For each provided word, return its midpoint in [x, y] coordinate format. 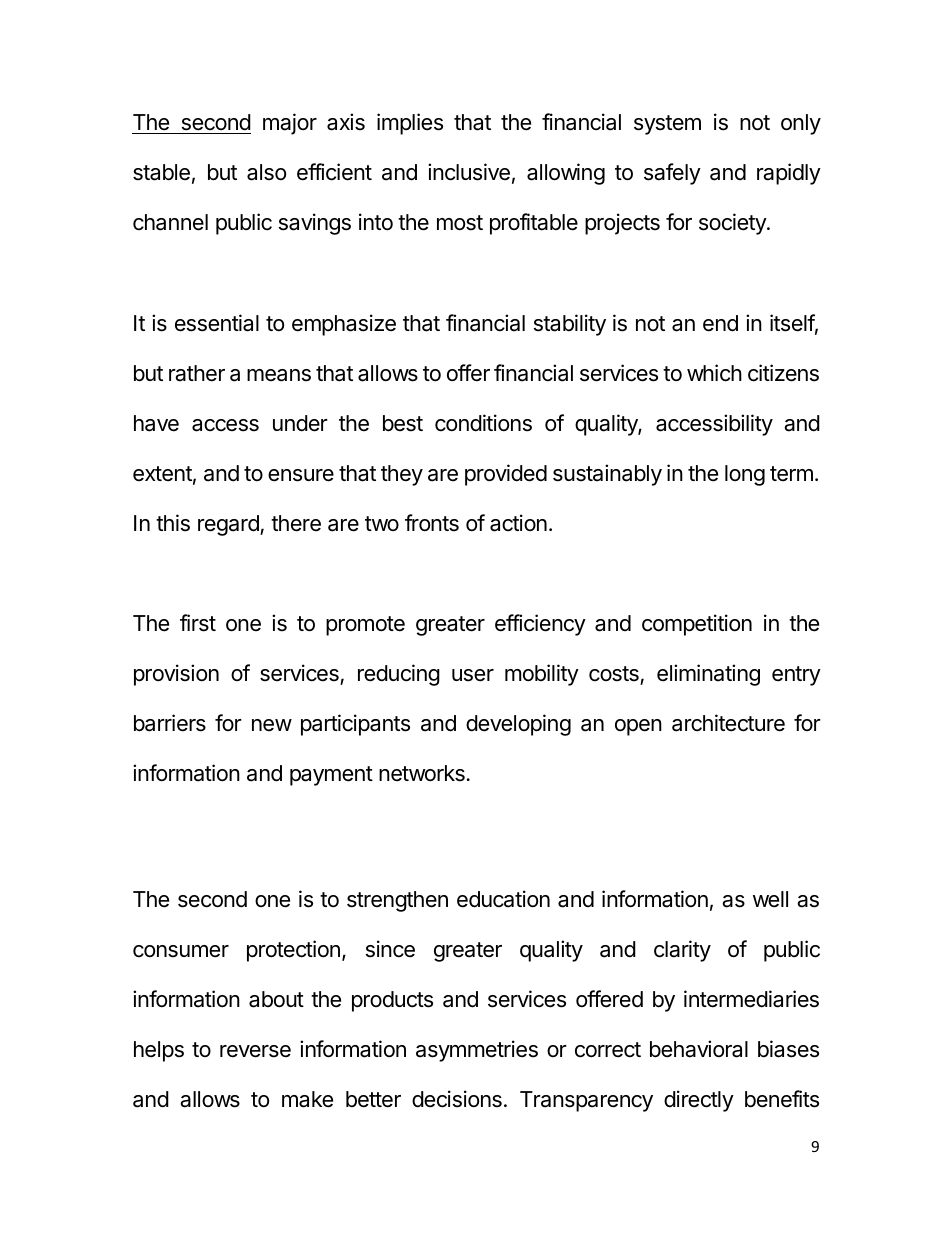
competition [697, 625]
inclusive [469, 172]
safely [672, 174]
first [198, 623]
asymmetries [477, 1051]
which [714, 373]
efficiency [540, 625]
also [266, 172]
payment [331, 776]
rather [197, 373]
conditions [483, 423]
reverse [255, 1051]
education [503, 899]
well [770, 899]
